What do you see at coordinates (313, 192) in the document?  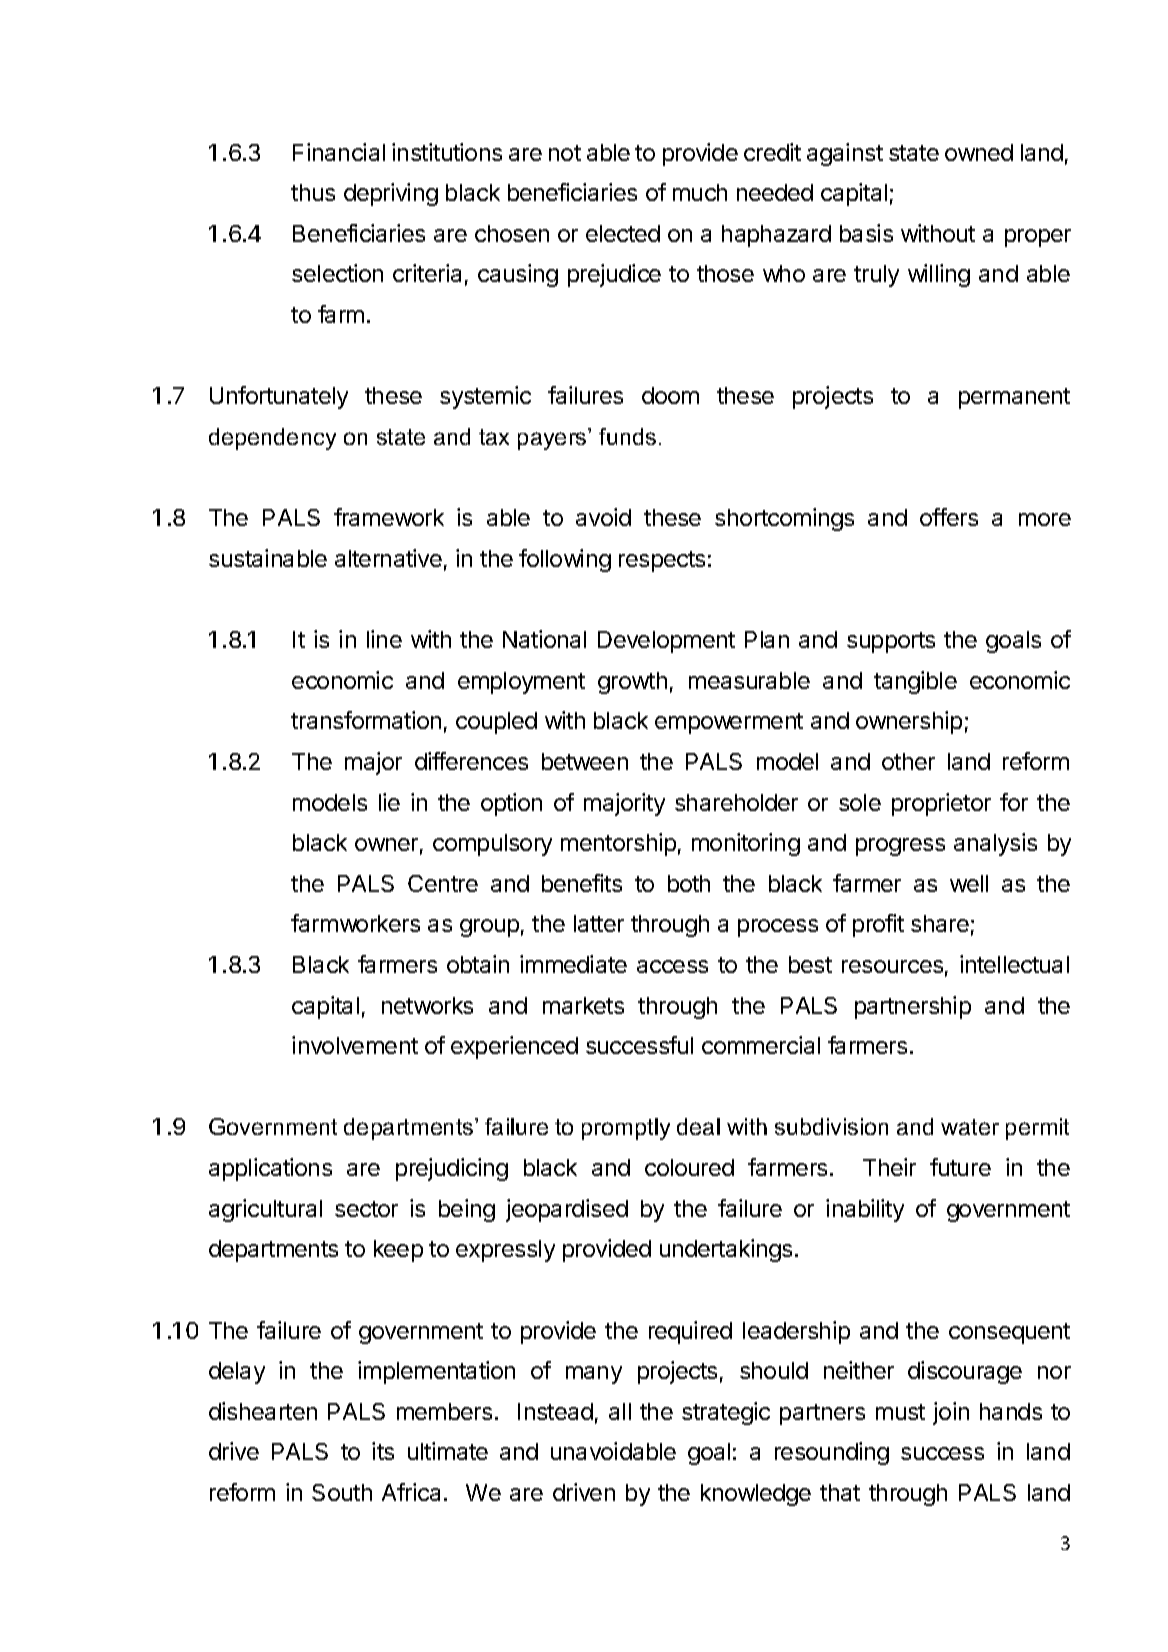 I see `thus` at bounding box center [313, 192].
